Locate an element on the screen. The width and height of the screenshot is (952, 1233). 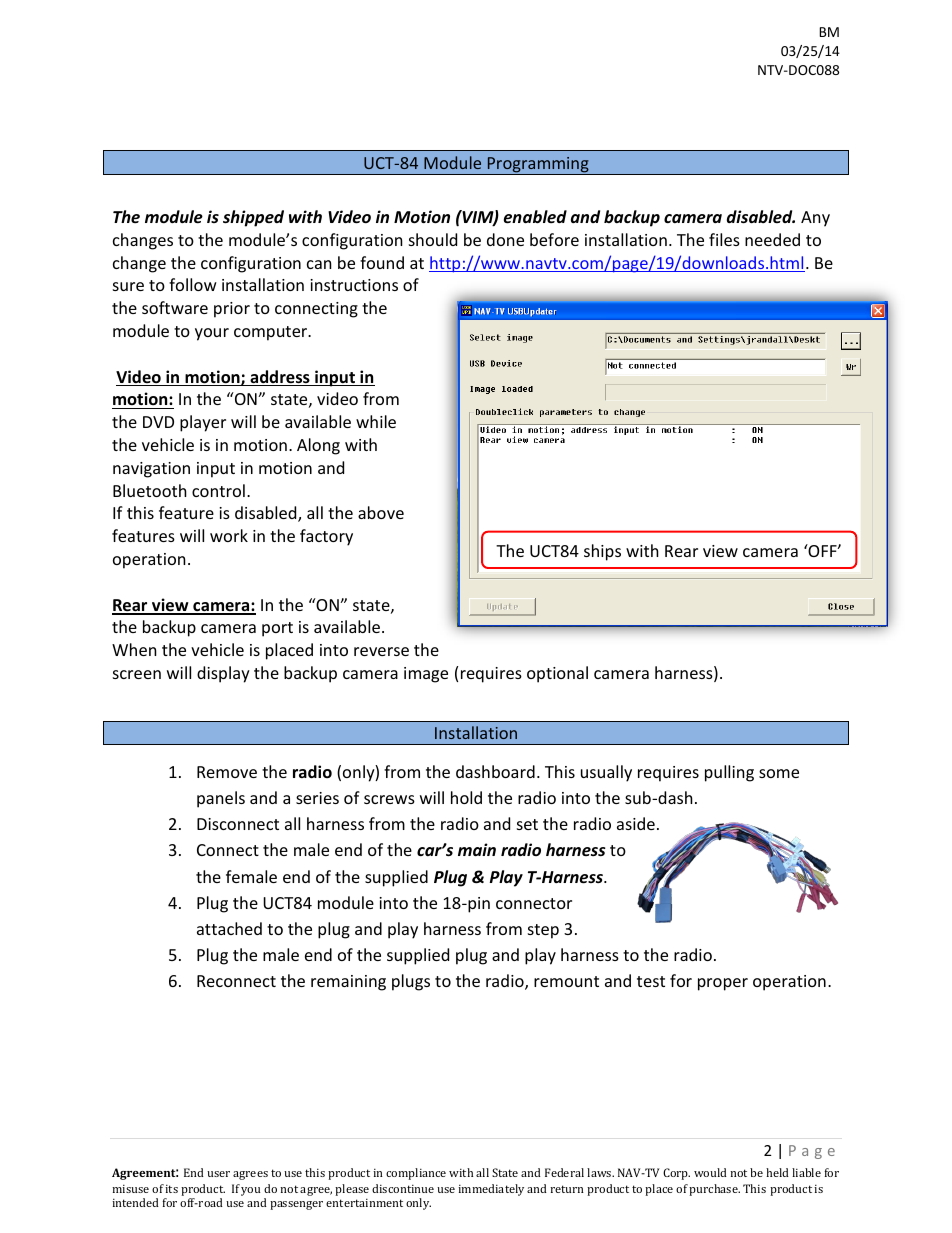
screen is located at coordinates (137, 674).
